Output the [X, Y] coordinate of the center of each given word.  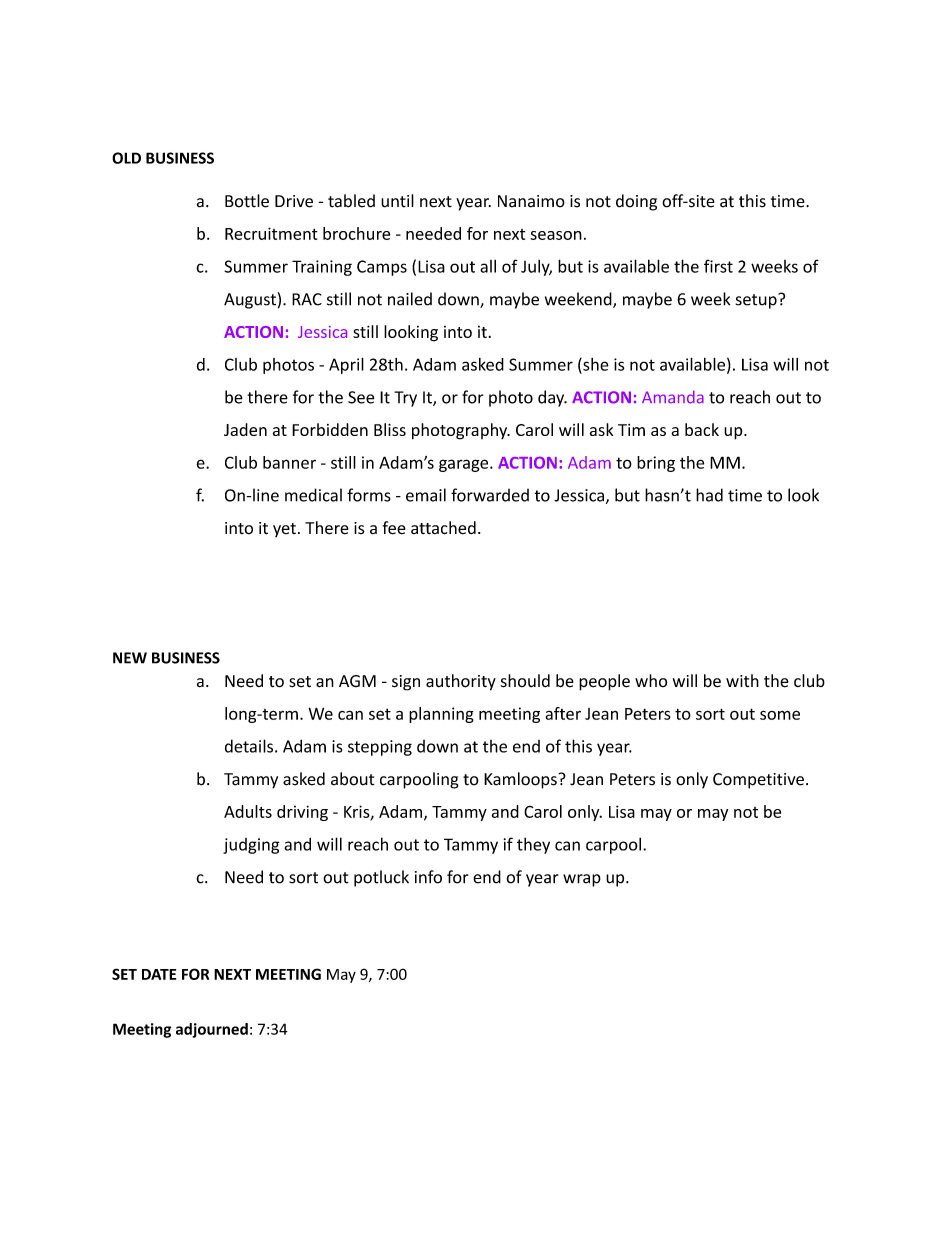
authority [461, 682]
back [702, 429]
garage [465, 465]
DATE [159, 974]
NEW [130, 658]
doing [636, 202]
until [397, 201]
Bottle [247, 201]
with [742, 680]
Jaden [245, 429]
